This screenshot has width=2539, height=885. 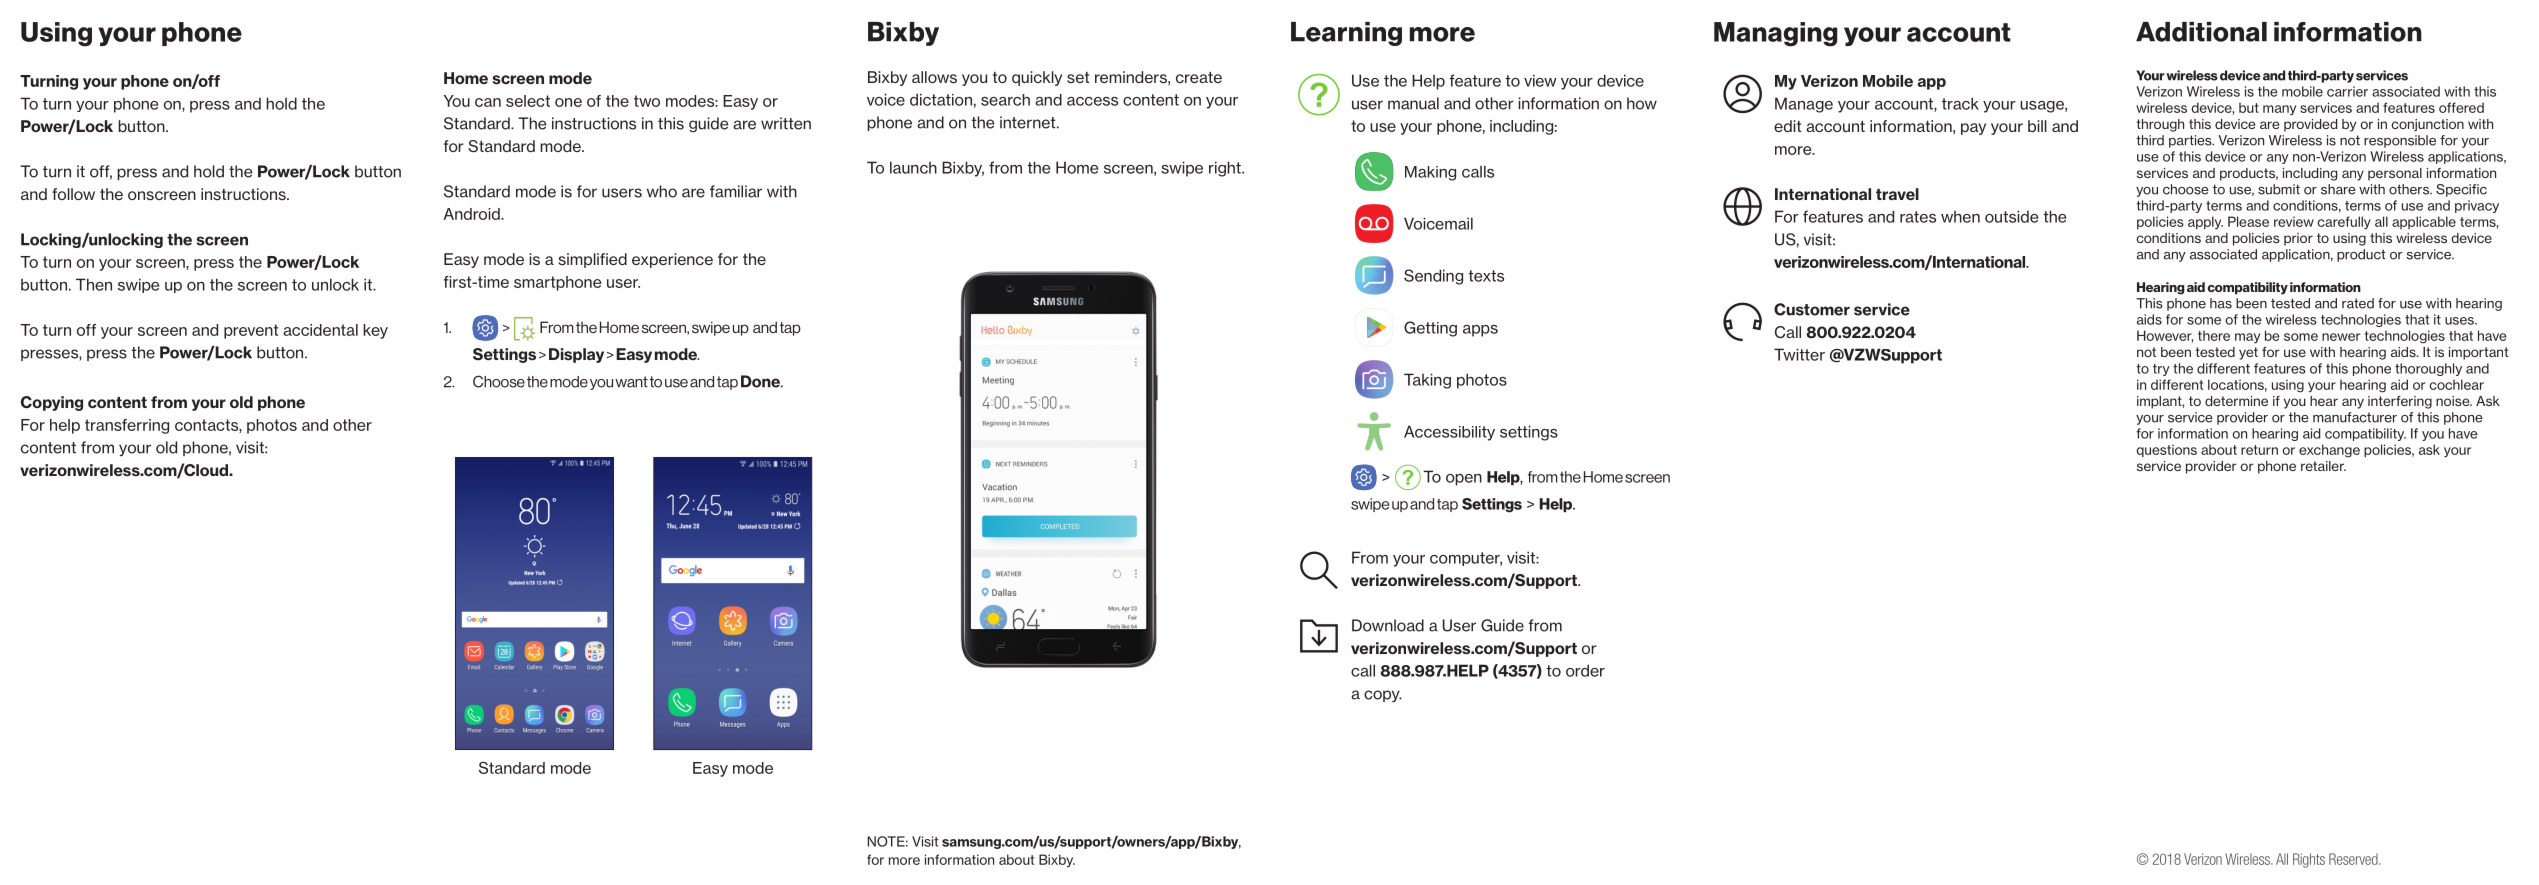 I want to click on create, so click(x=1199, y=77).
